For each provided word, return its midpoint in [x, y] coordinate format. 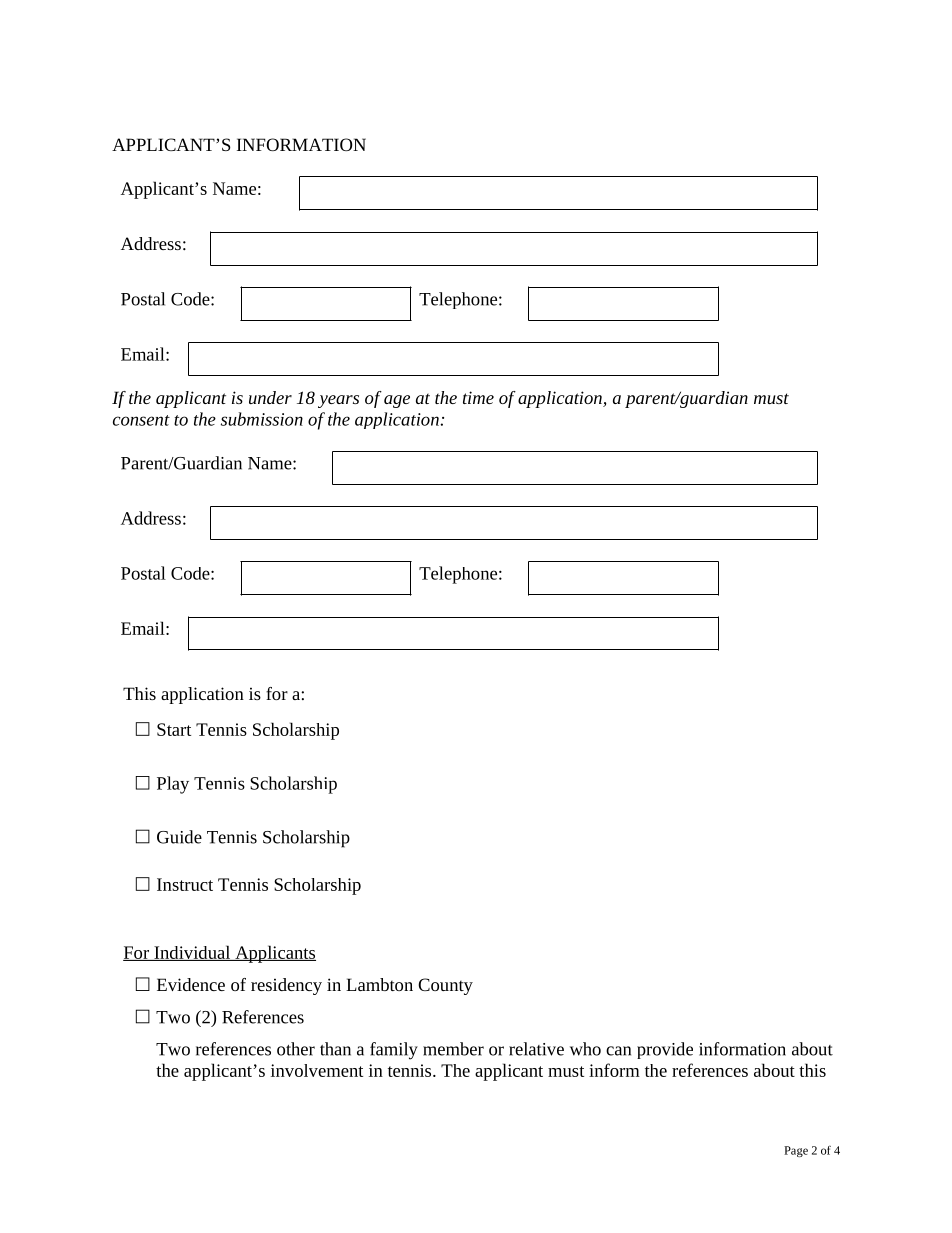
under [270, 397]
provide [665, 1050]
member [453, 1049]
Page [796, 1151]
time [478, 397]
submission [262, 419]
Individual [192, 953]
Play [173, 785]
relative [536, 1049]
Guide [179, 837]
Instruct [185, 884]
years [338, 401]
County [445, 986]
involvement [317, 1070]
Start [174, 729]
